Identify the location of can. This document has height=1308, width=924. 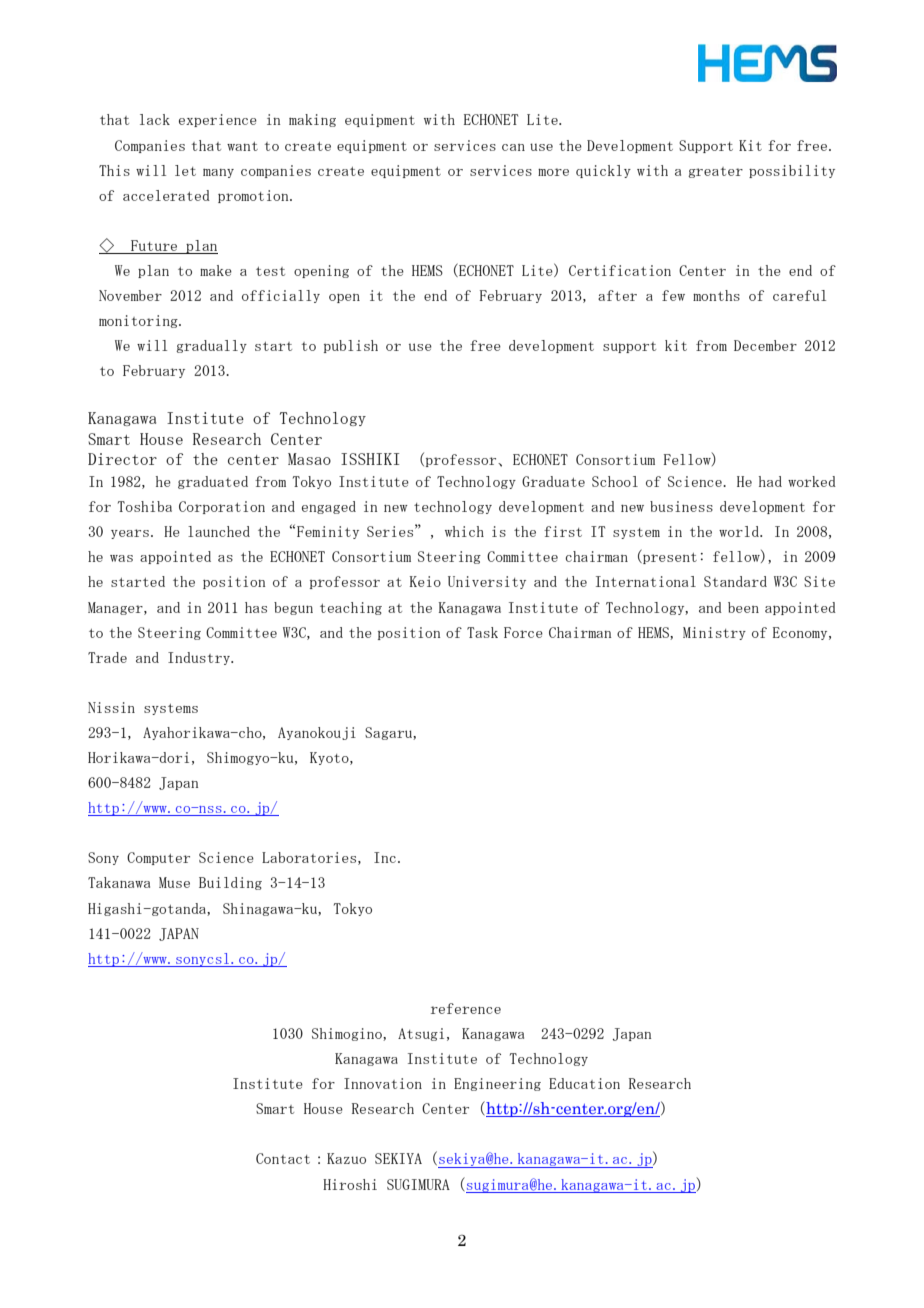
(513, 147).
